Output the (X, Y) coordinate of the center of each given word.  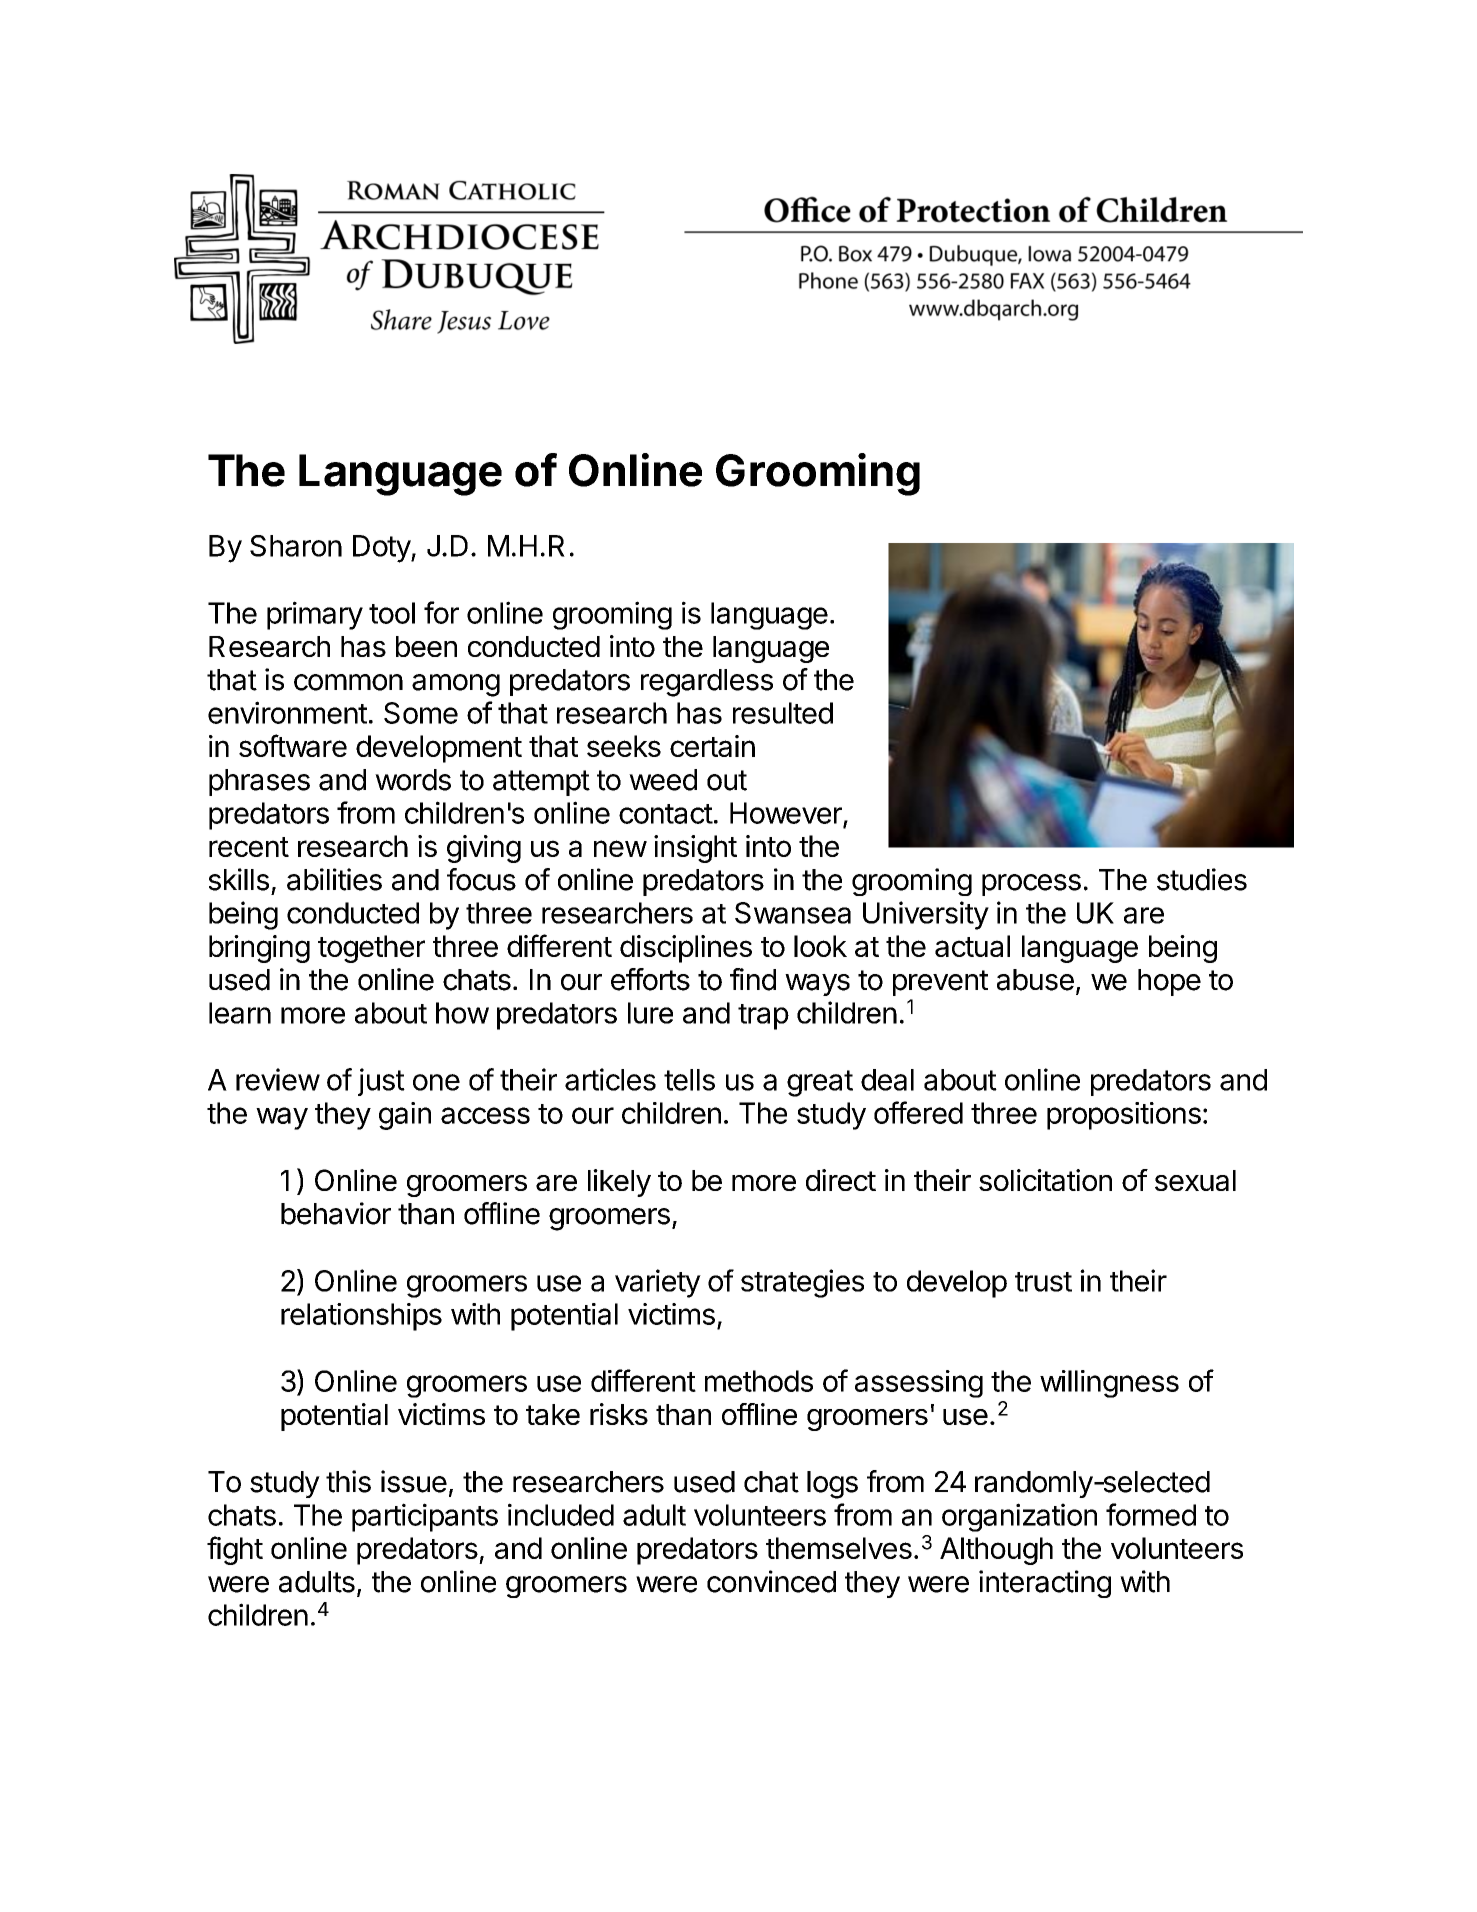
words (413, 780)
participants (425, 1517)
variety (658, 1283)
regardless (707, 683)
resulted (783, 713)
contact (666, 814)
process (1031, 885)
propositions (1124, 1116)
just (381, 1082)
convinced (771, 1581)
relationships (361, 1317)
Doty (382, 549)
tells (689, 1080)
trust (1043, 1282)
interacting (1045, 1584)
